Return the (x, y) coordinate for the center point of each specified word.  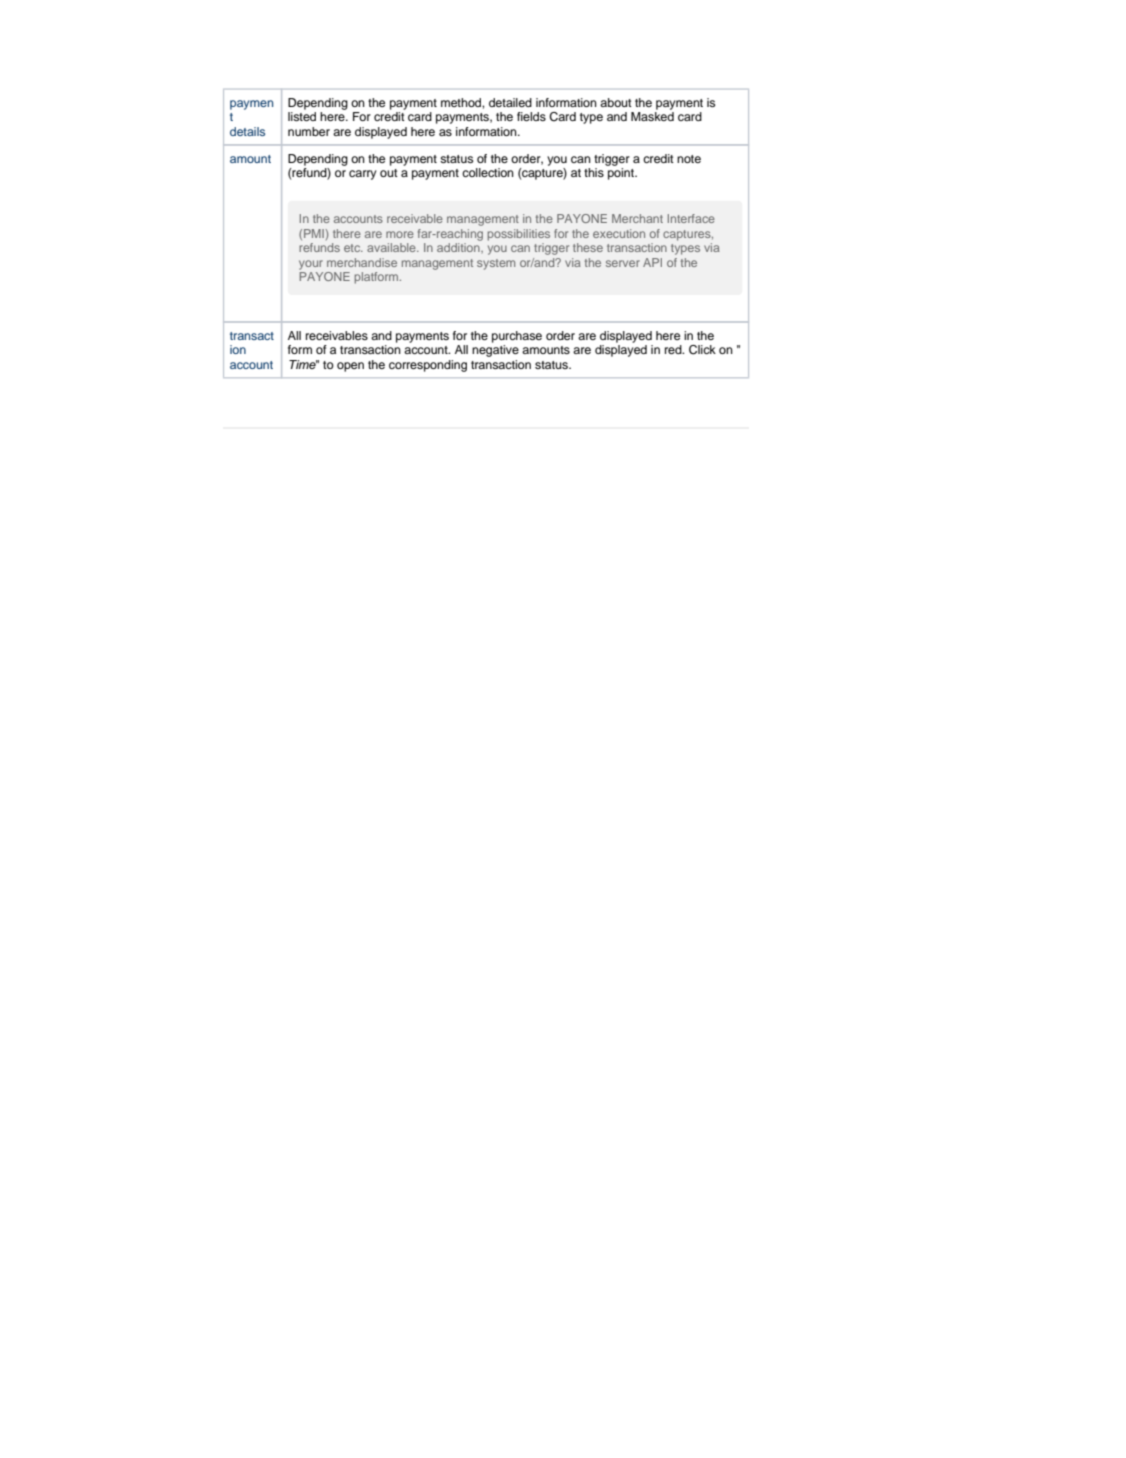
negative (495, 351)
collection (488, 172)
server (623, 263)
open (350, 367)
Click (702, 350)
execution (619, 233)
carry (363, 175)
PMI (314, 233)
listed (302, 116)
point (622, 174)
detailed (510, 102)
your (311, 265)
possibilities (519, 235)
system (496, 264)
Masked (652, 116)
